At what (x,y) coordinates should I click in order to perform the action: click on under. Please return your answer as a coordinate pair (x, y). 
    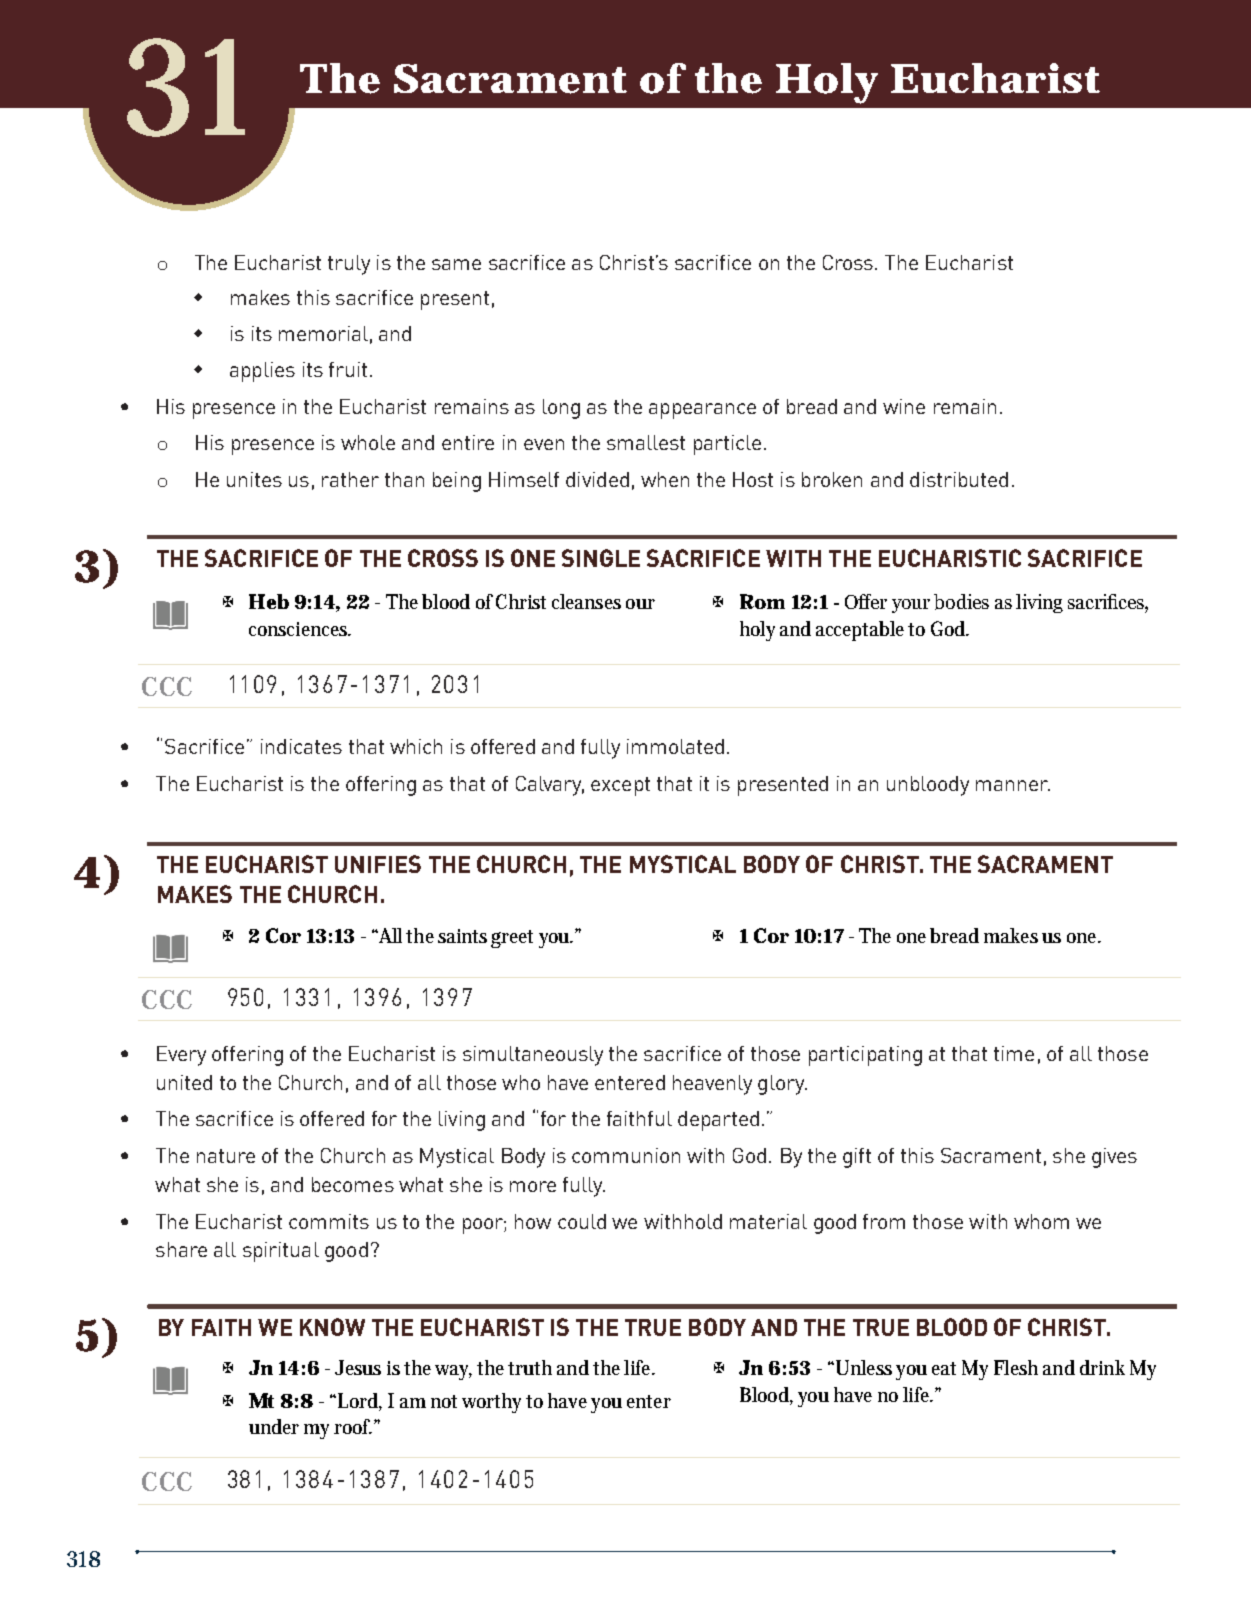
    Looking at the image, I should click on (274, 1426).
